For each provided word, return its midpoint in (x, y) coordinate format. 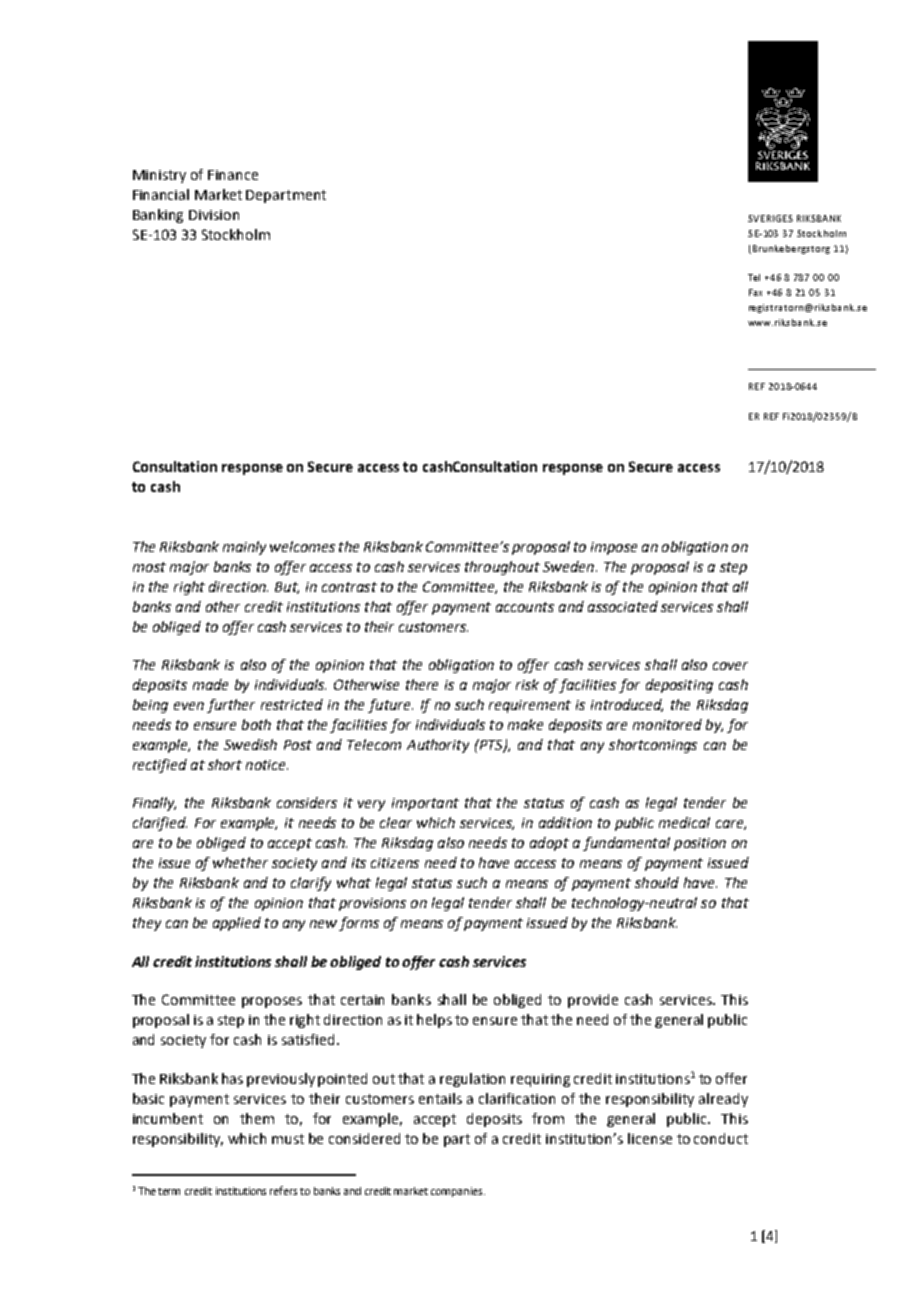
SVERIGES (770, 218)
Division (214, 215)
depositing (679, 686)
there (422, 684)
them (257, 1118)
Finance (233, 175)
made (210, 684)
